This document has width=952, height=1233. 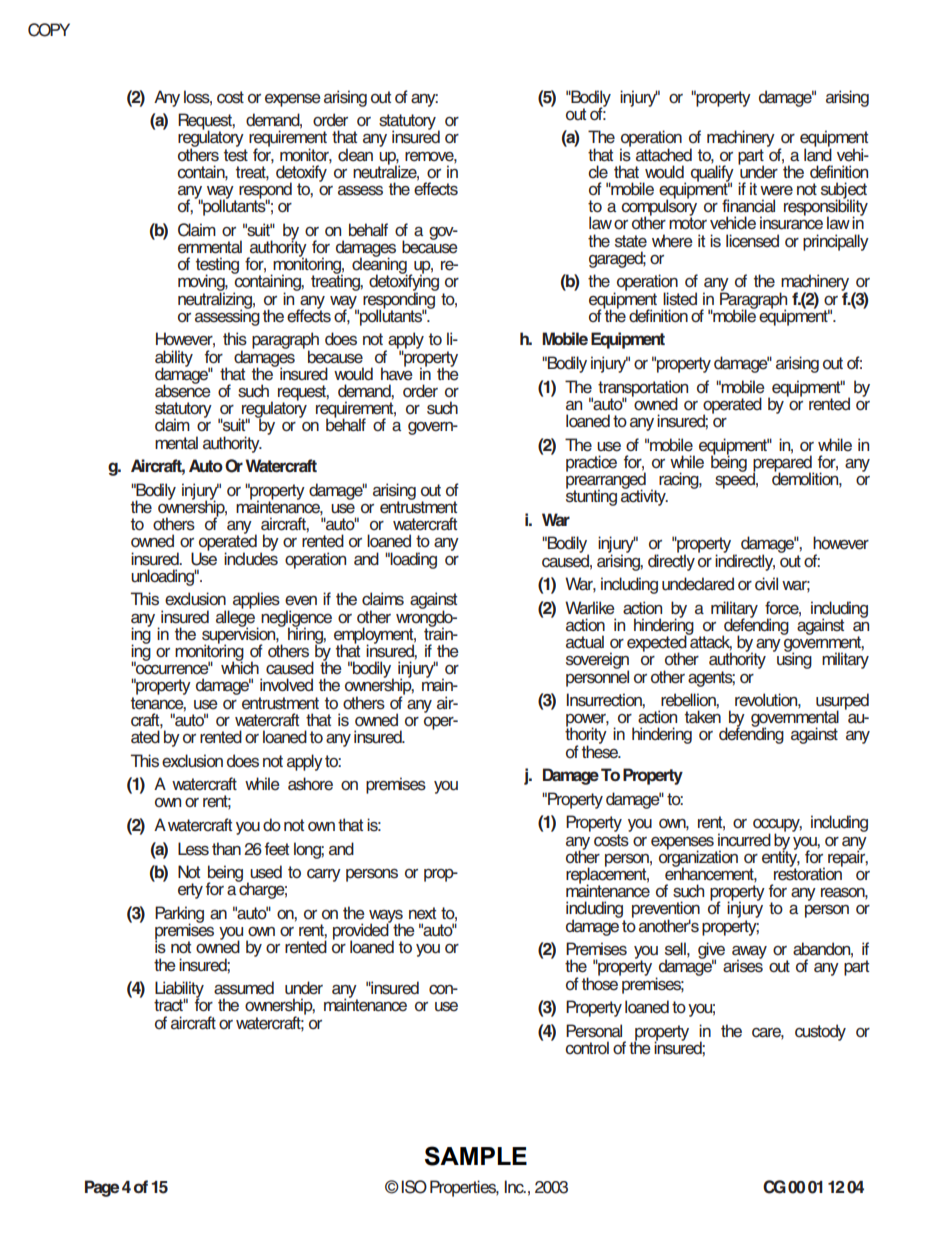 What do you see at coordinates (102, 1188) in the document?
I see `Page` at bounding box center [102, 1188].
